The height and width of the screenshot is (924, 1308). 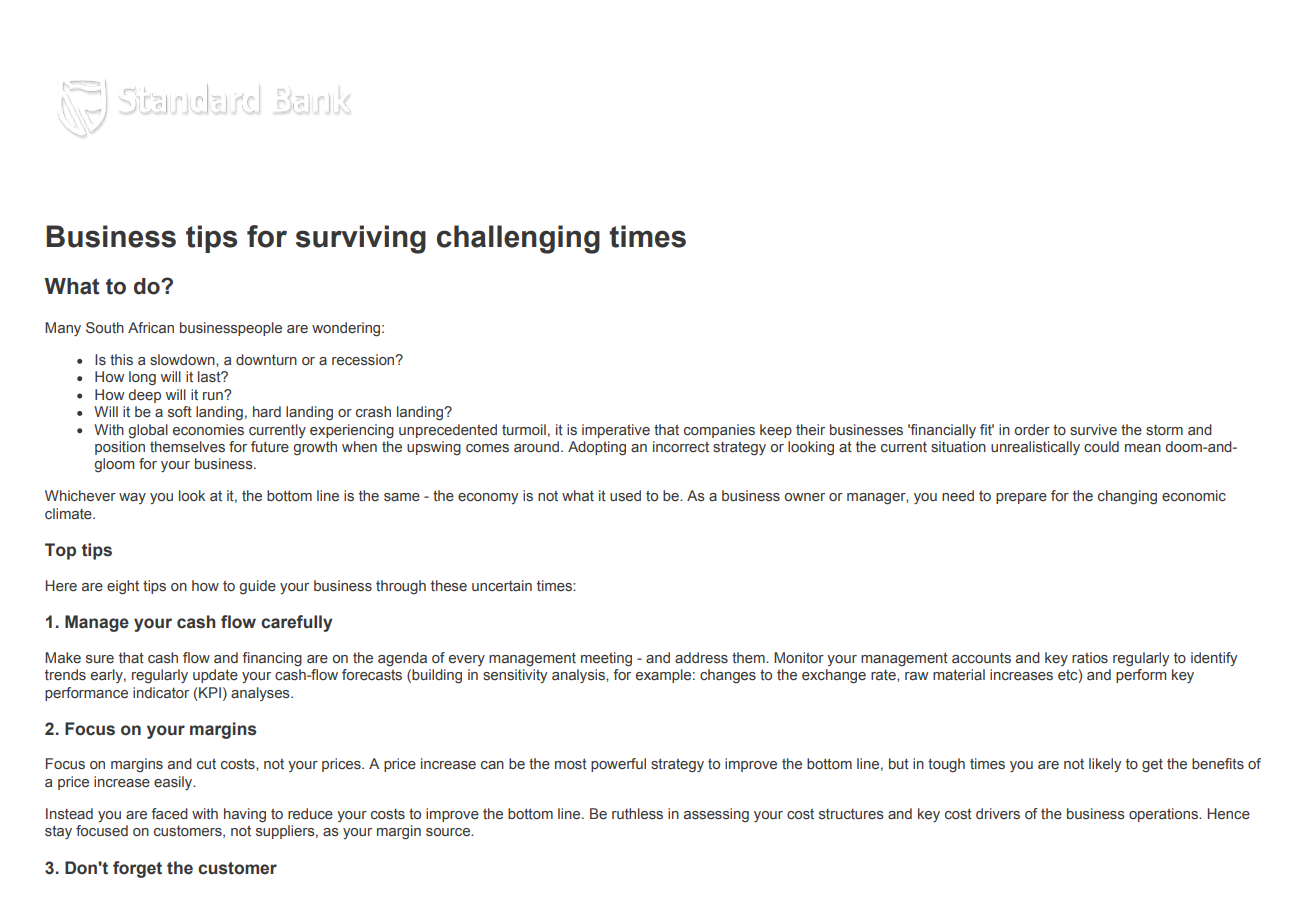 What do you see at coordinates (361, 239) in the screenshot?
I see `surviving` at bounding box center [361, 239].
